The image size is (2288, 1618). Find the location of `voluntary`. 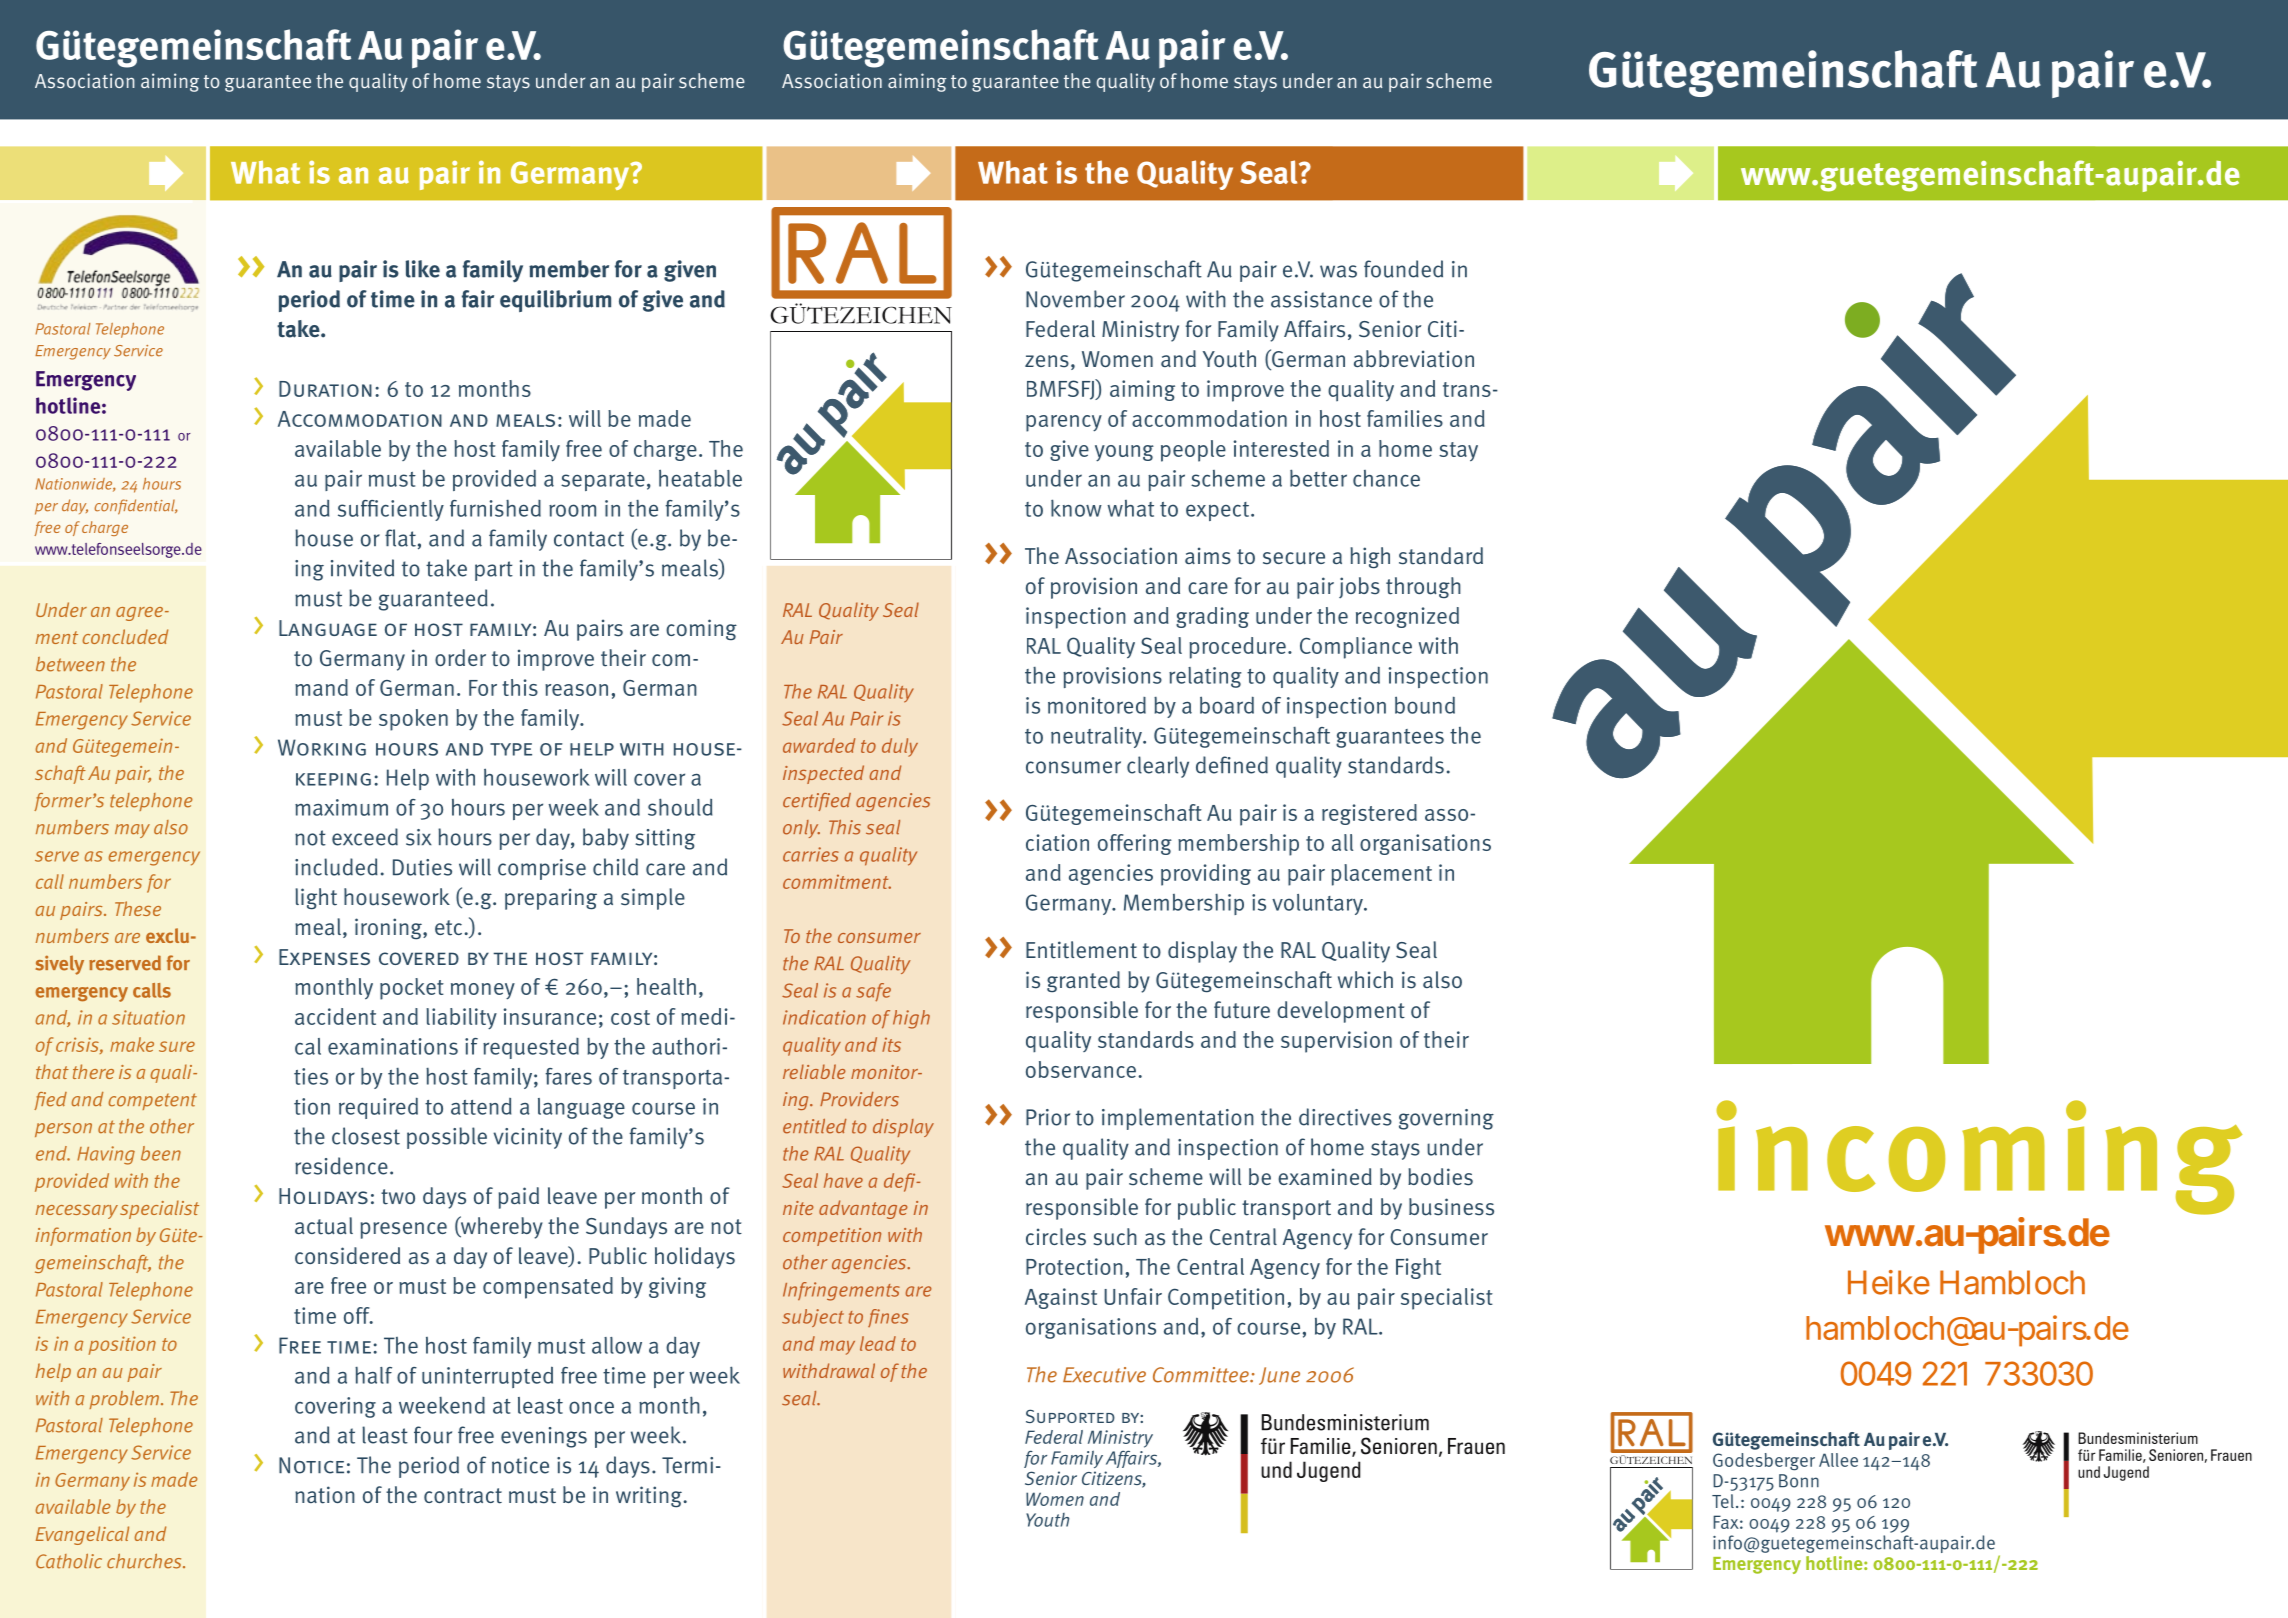

voluntary is located at coordinates (1318, 904).
